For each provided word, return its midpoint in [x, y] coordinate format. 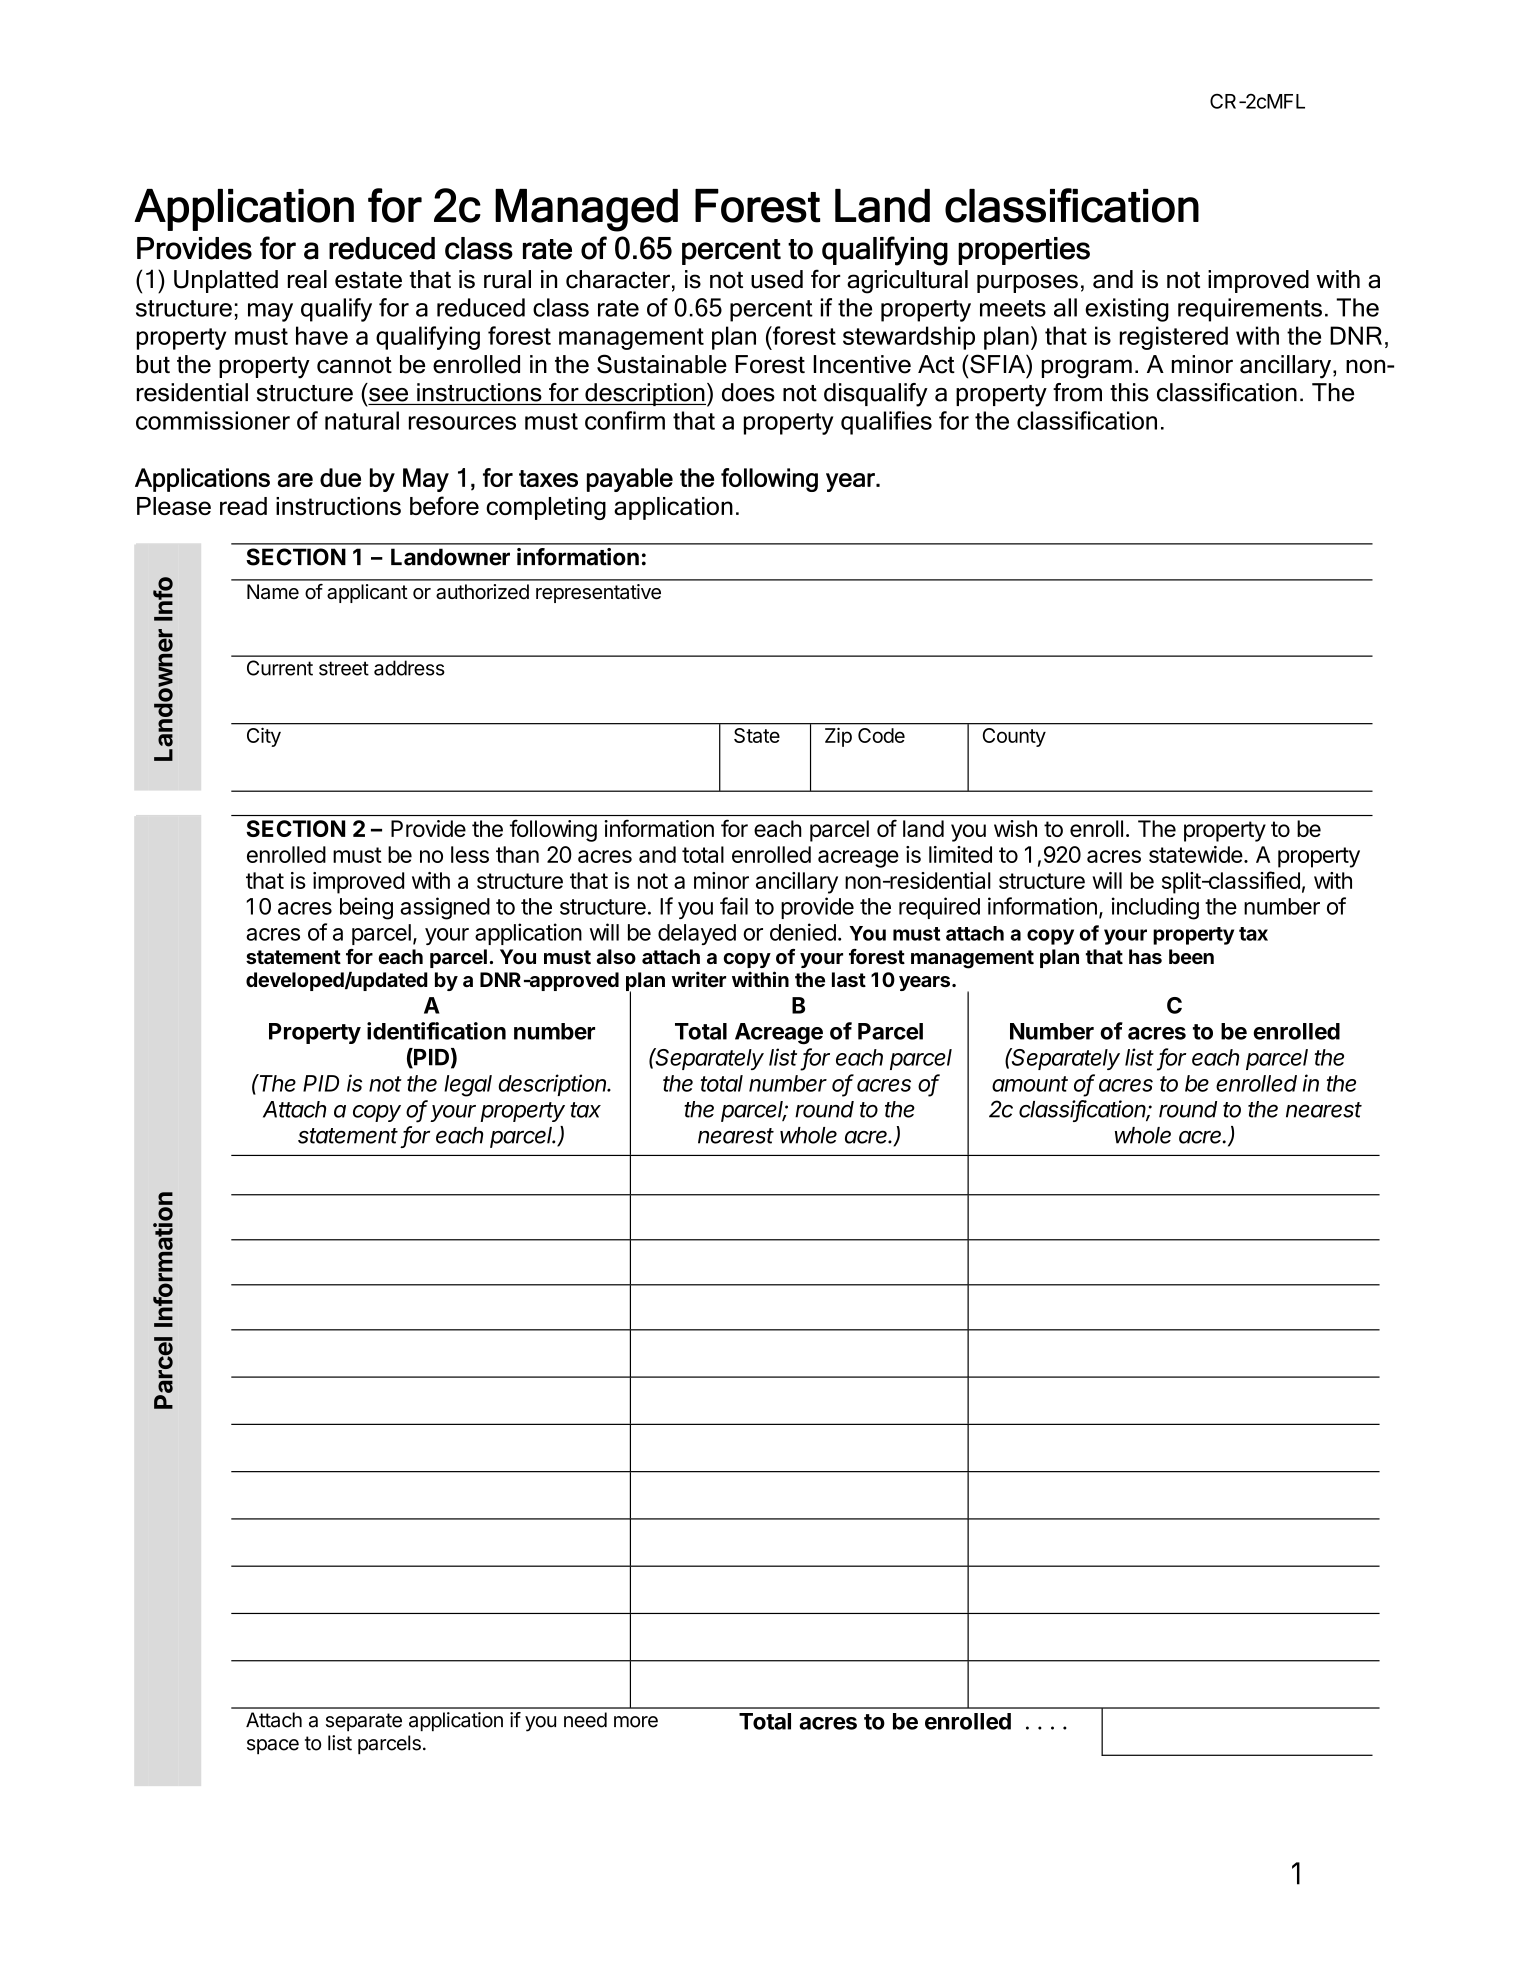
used [777, 279]
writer [699, 979]
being [366, 908]
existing [1127, 310]
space [273, 1747]
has [1145, 956]
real [307, 279]
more [636, 1722]
